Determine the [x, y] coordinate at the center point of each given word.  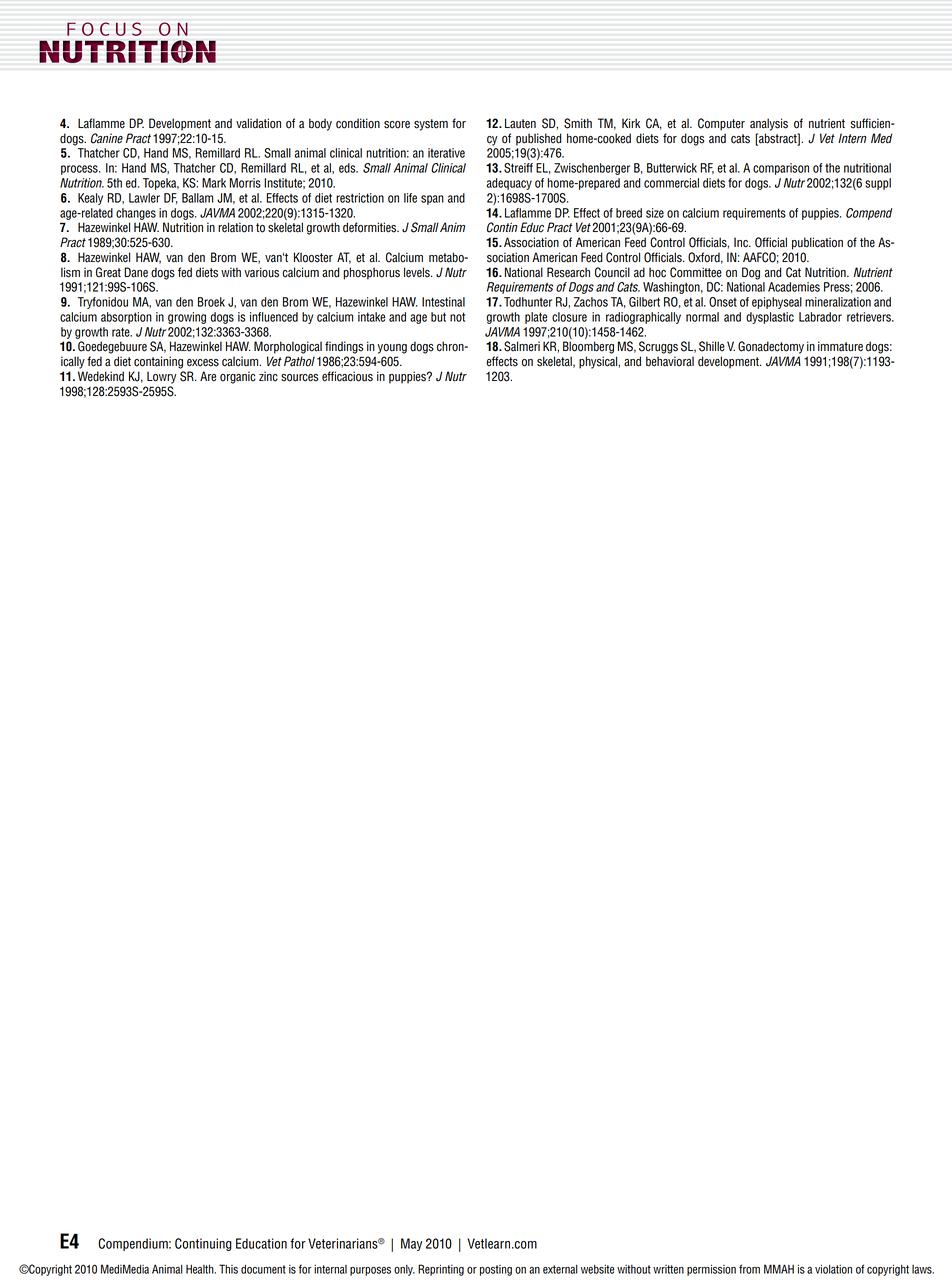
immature [840, 346]
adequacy [509, 184]
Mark [214, 183]
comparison [781, 169]
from [749, 1269]
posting [496, 1270]
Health [201, 1269]
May [412, 1244]
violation [833, 1269]
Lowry [161, 377]
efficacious [347, 376]
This [228, 1269]
